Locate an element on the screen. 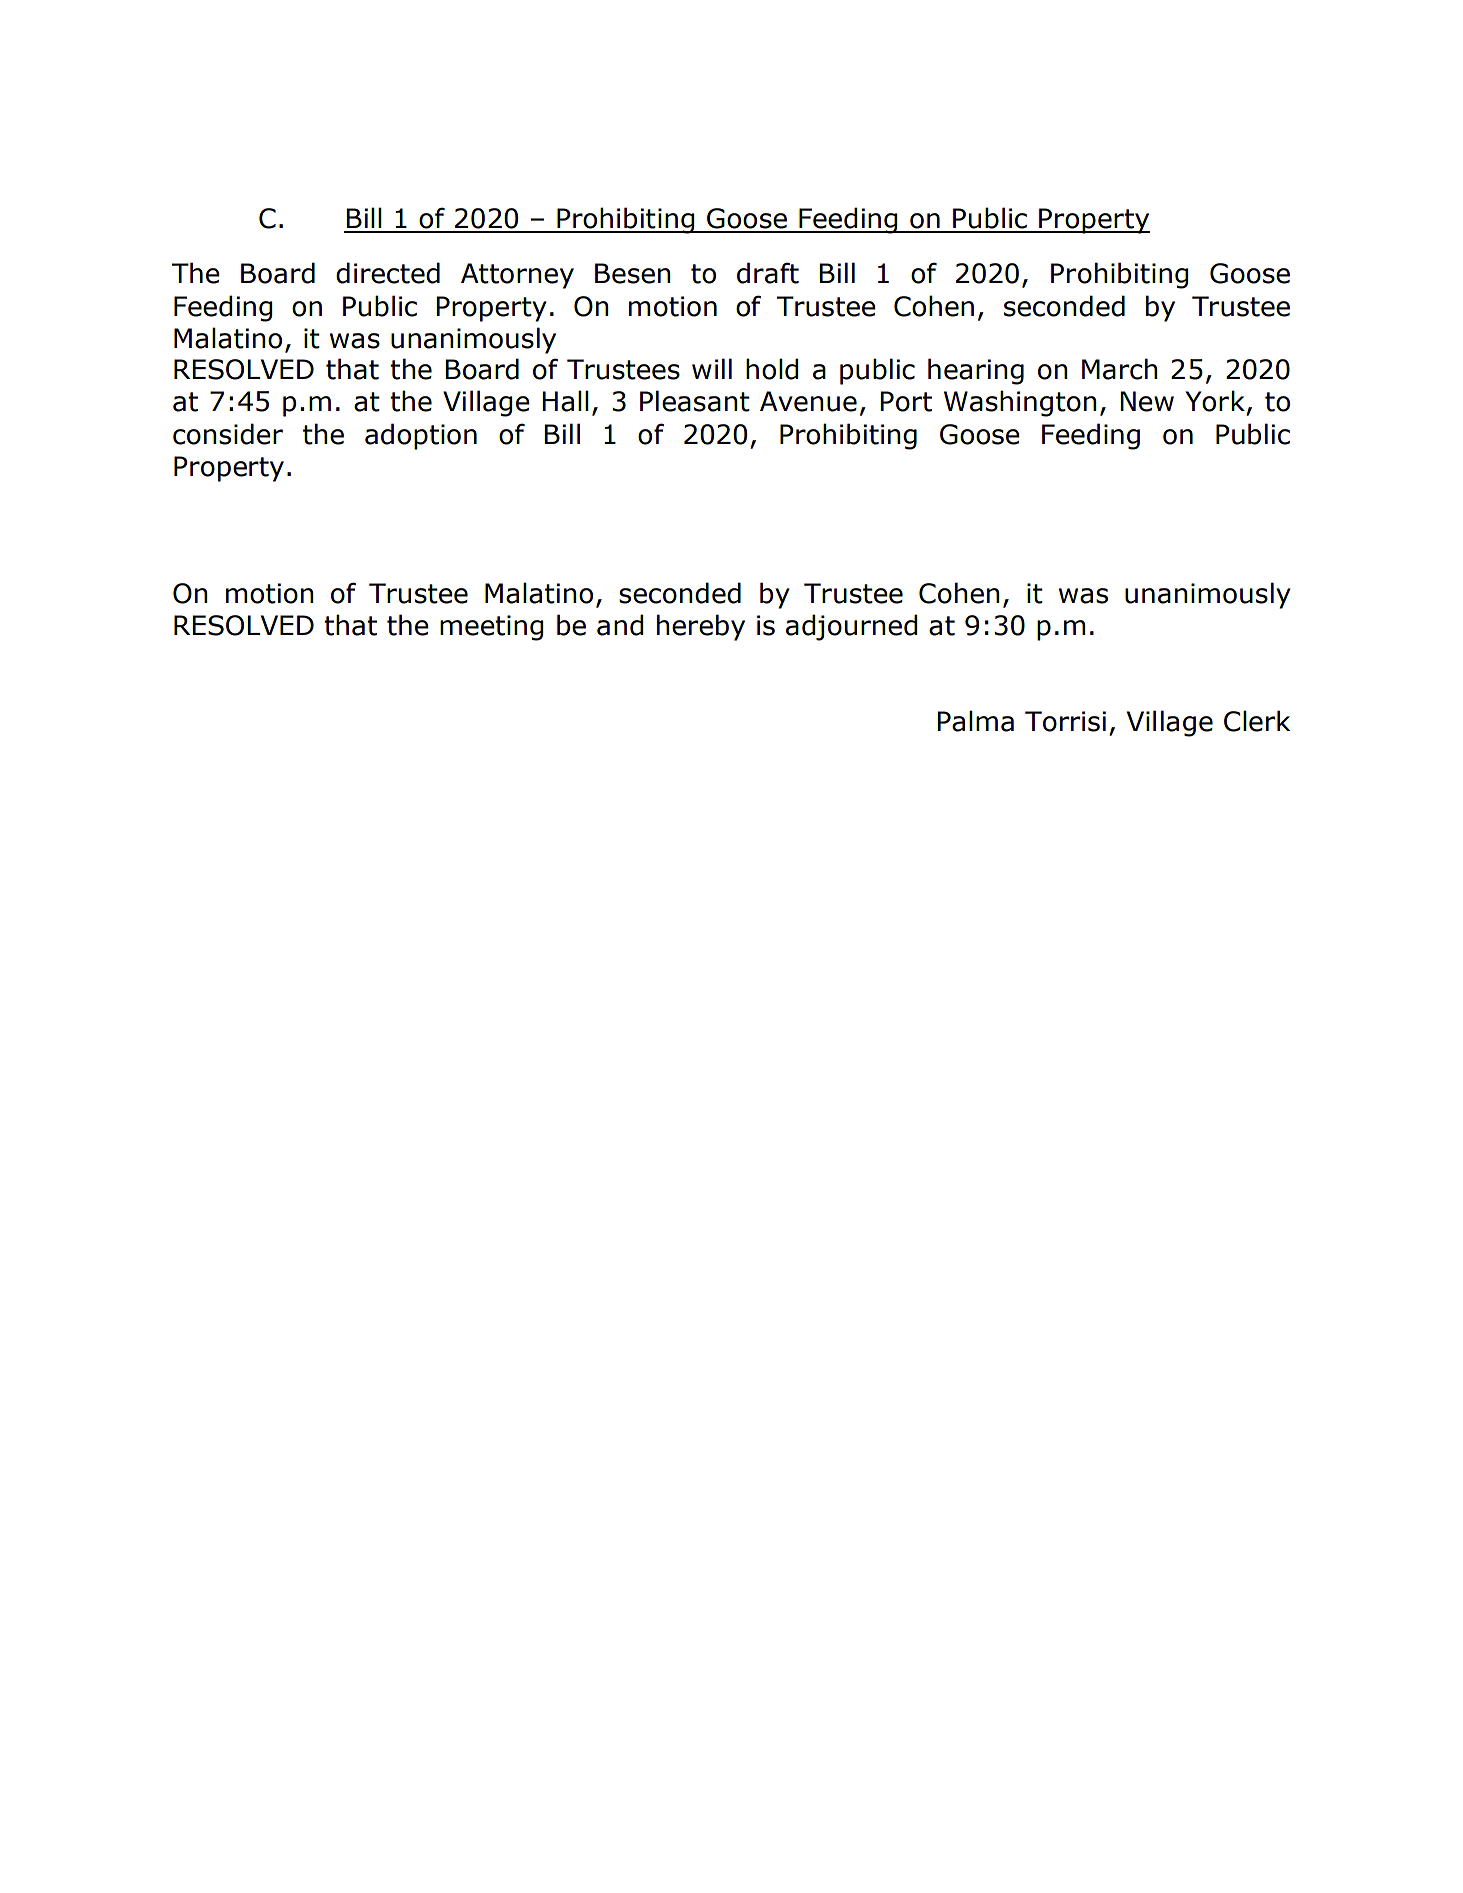 This screenshot has height=1893, width=1463. Washington is located at coordinates (1020, 403).
